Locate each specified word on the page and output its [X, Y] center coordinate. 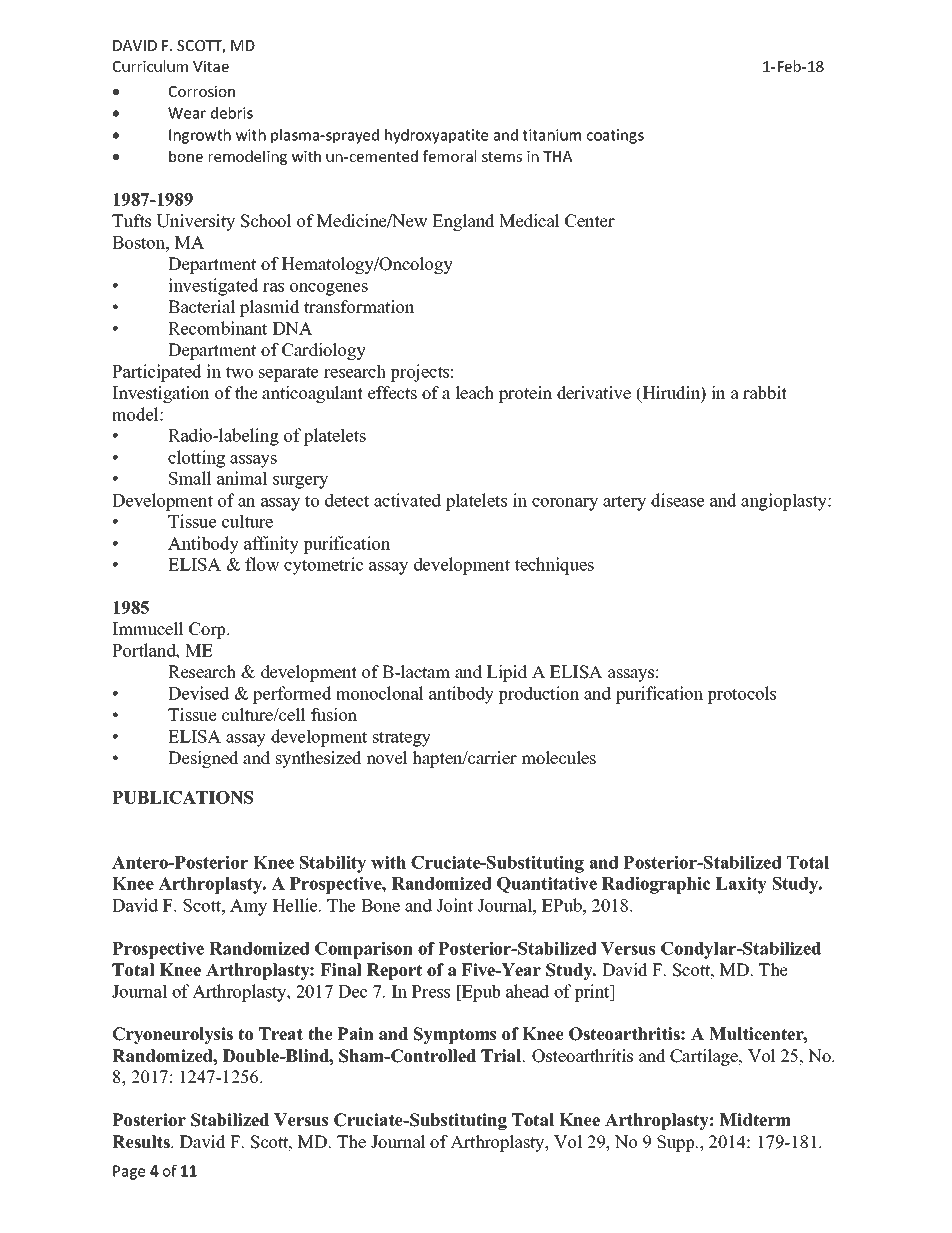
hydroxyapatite [436, 136]
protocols [741, 695]
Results [142, 1142]
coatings [615, 136]
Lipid [507, 673]
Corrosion [202, 91]
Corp [208, 630]
